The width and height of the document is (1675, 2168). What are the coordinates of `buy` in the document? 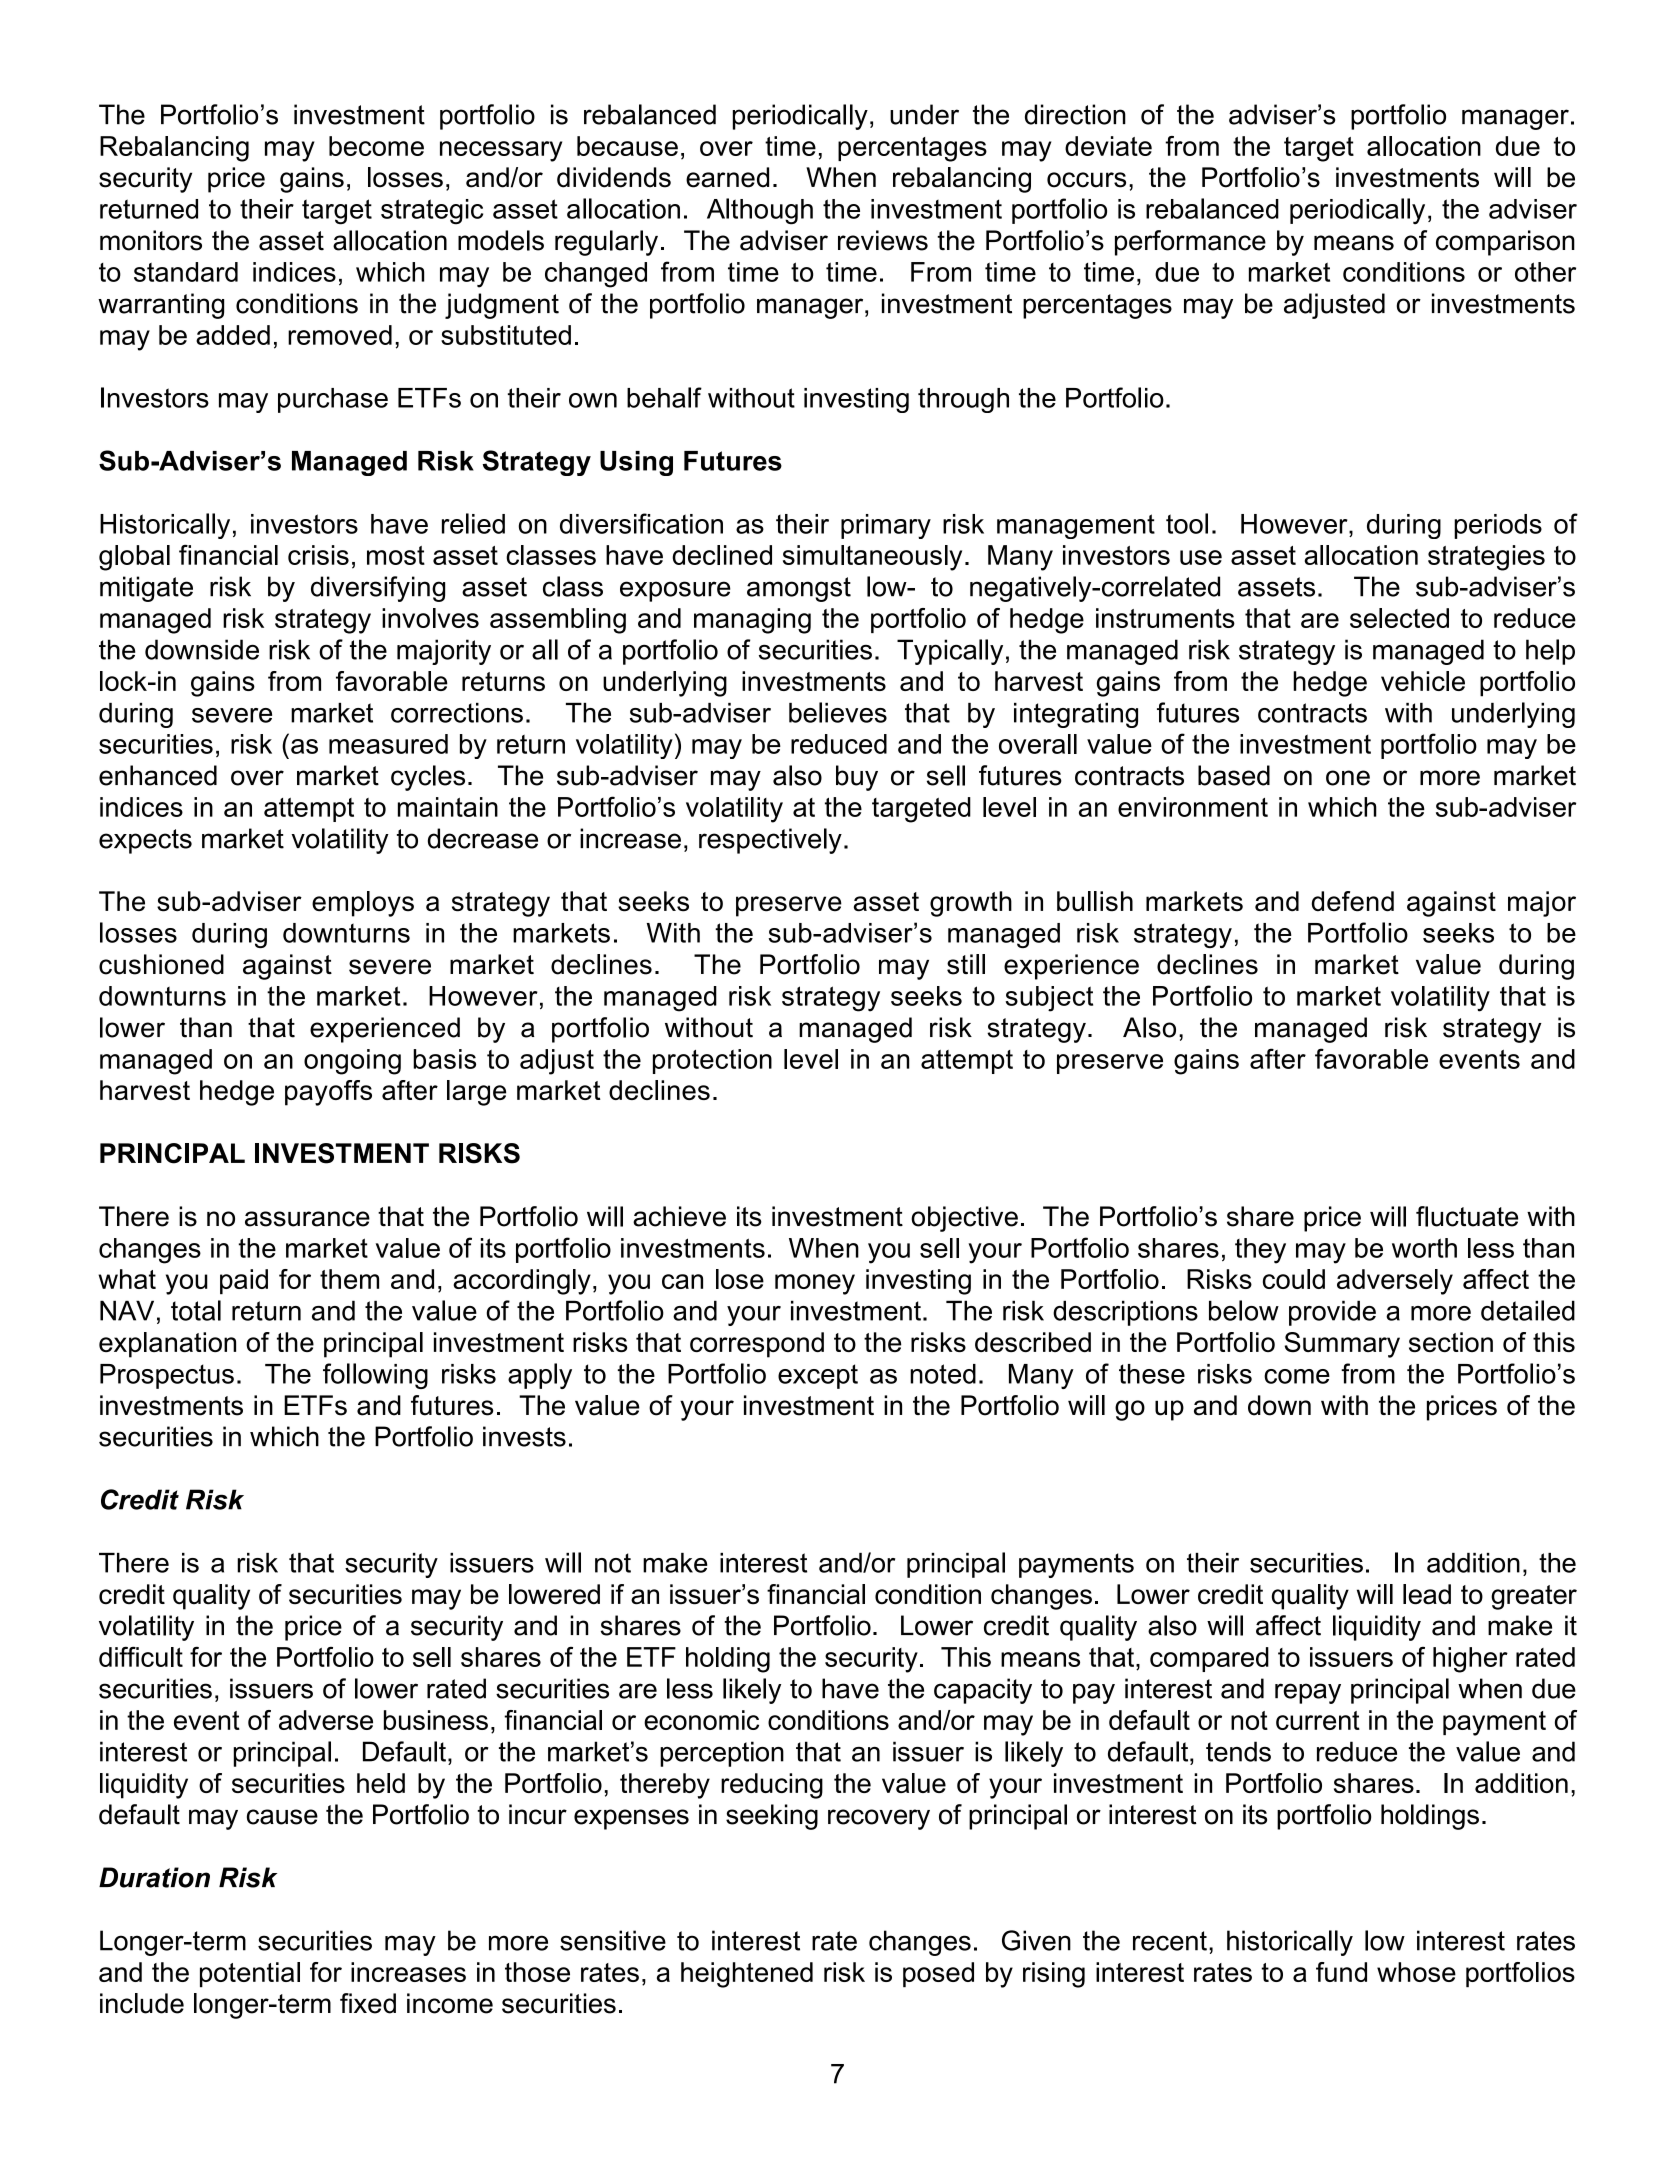 It's located at (857, 778).
